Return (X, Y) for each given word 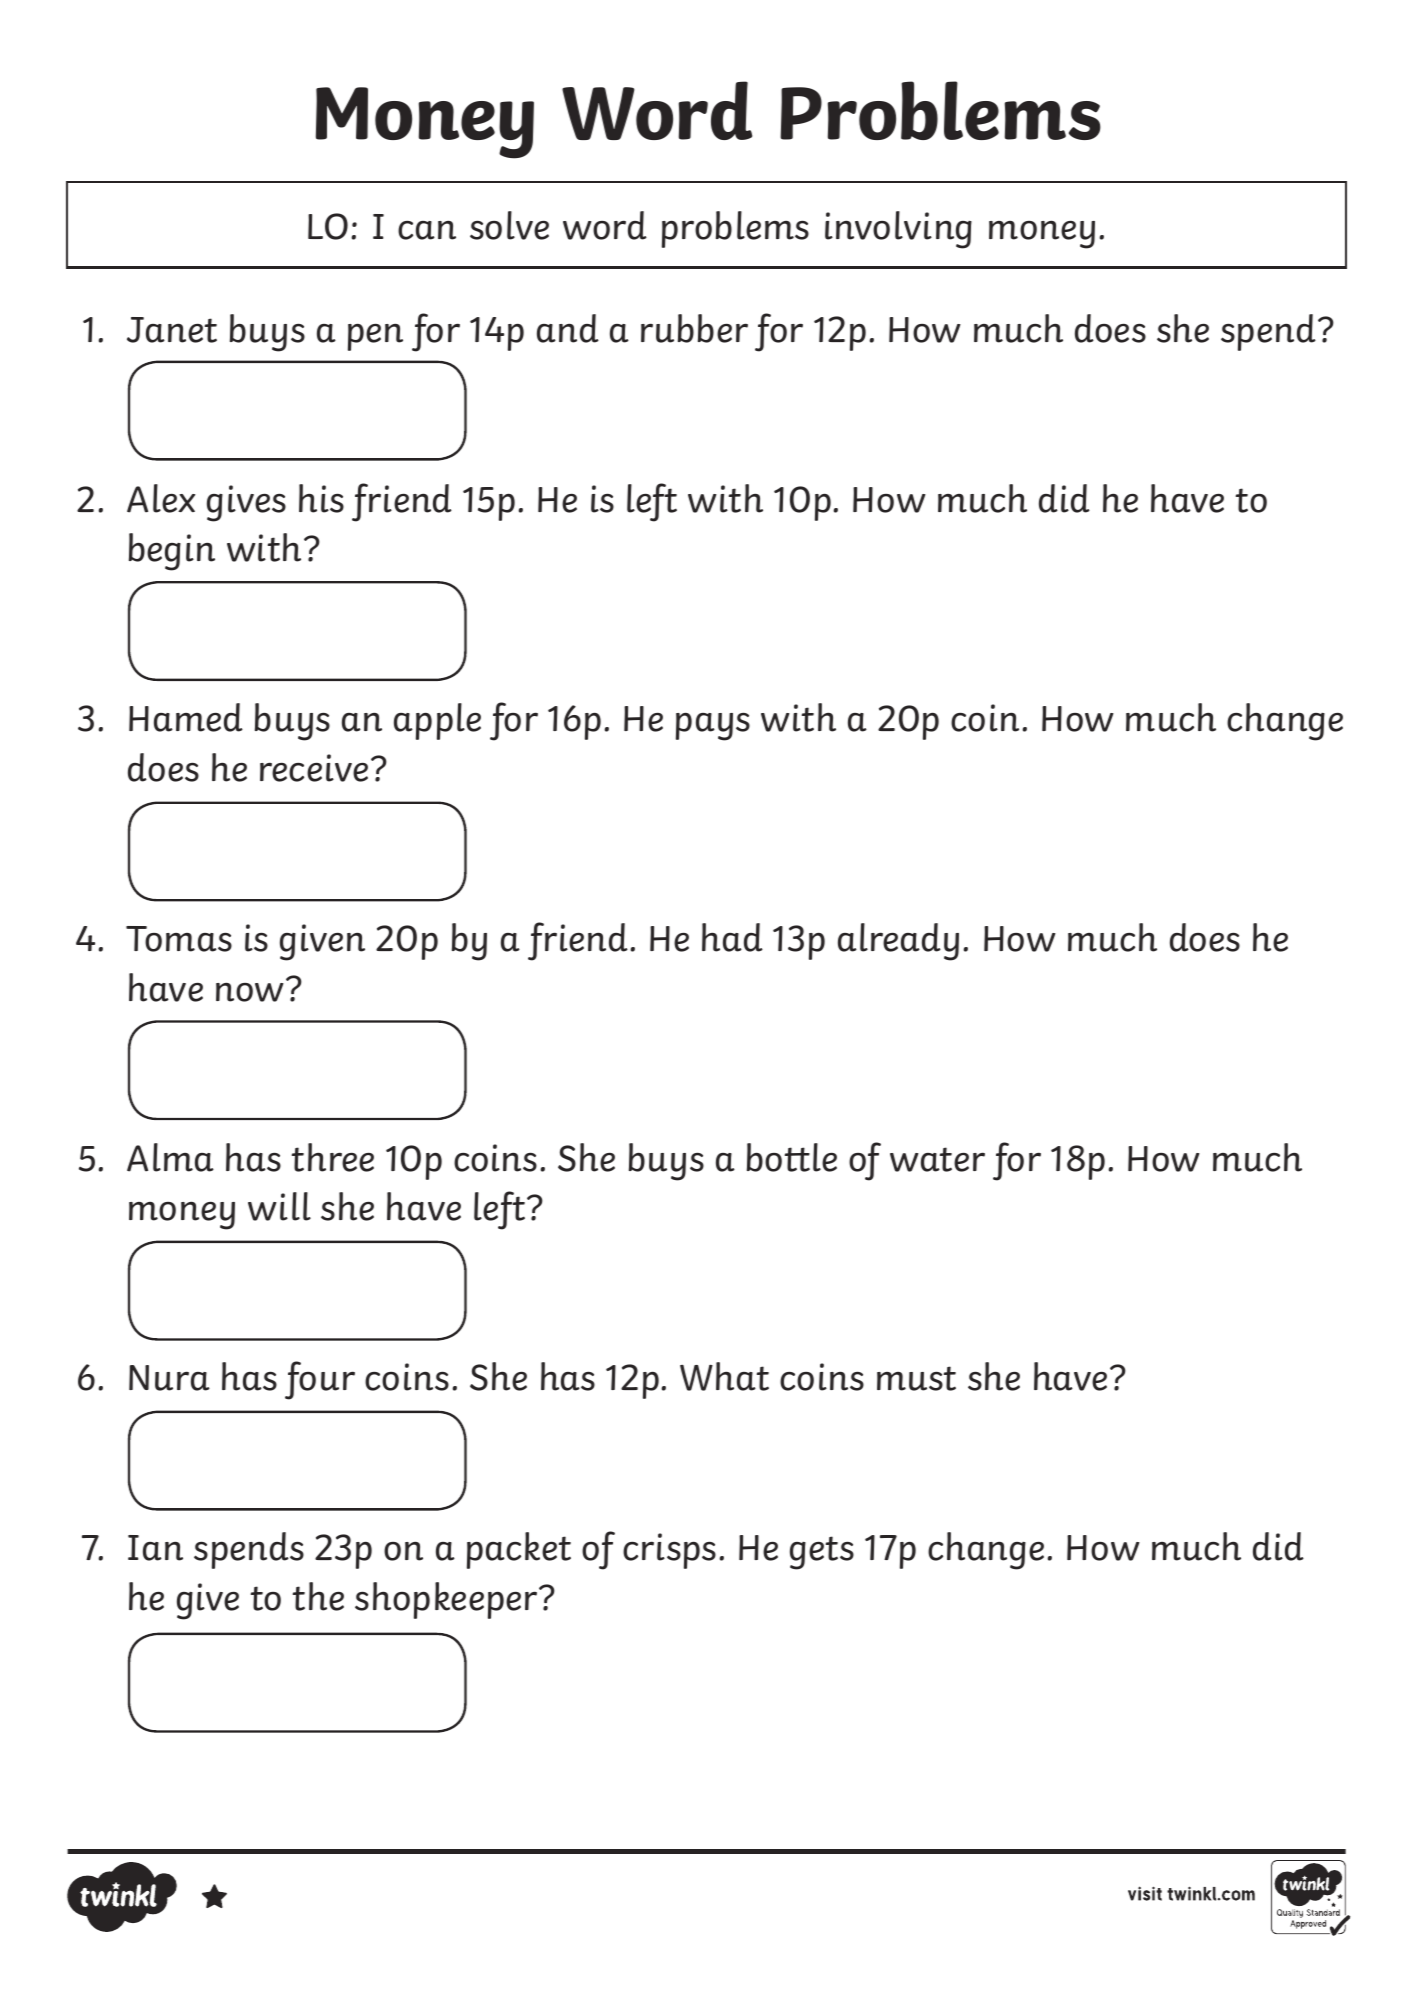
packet (519, 1550)
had (732, 937)
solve (509, 225)
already (898, 942)
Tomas (179, 939)
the (318, 1596)
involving (898, 230)
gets (822, 1553)
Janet (172, 330)
